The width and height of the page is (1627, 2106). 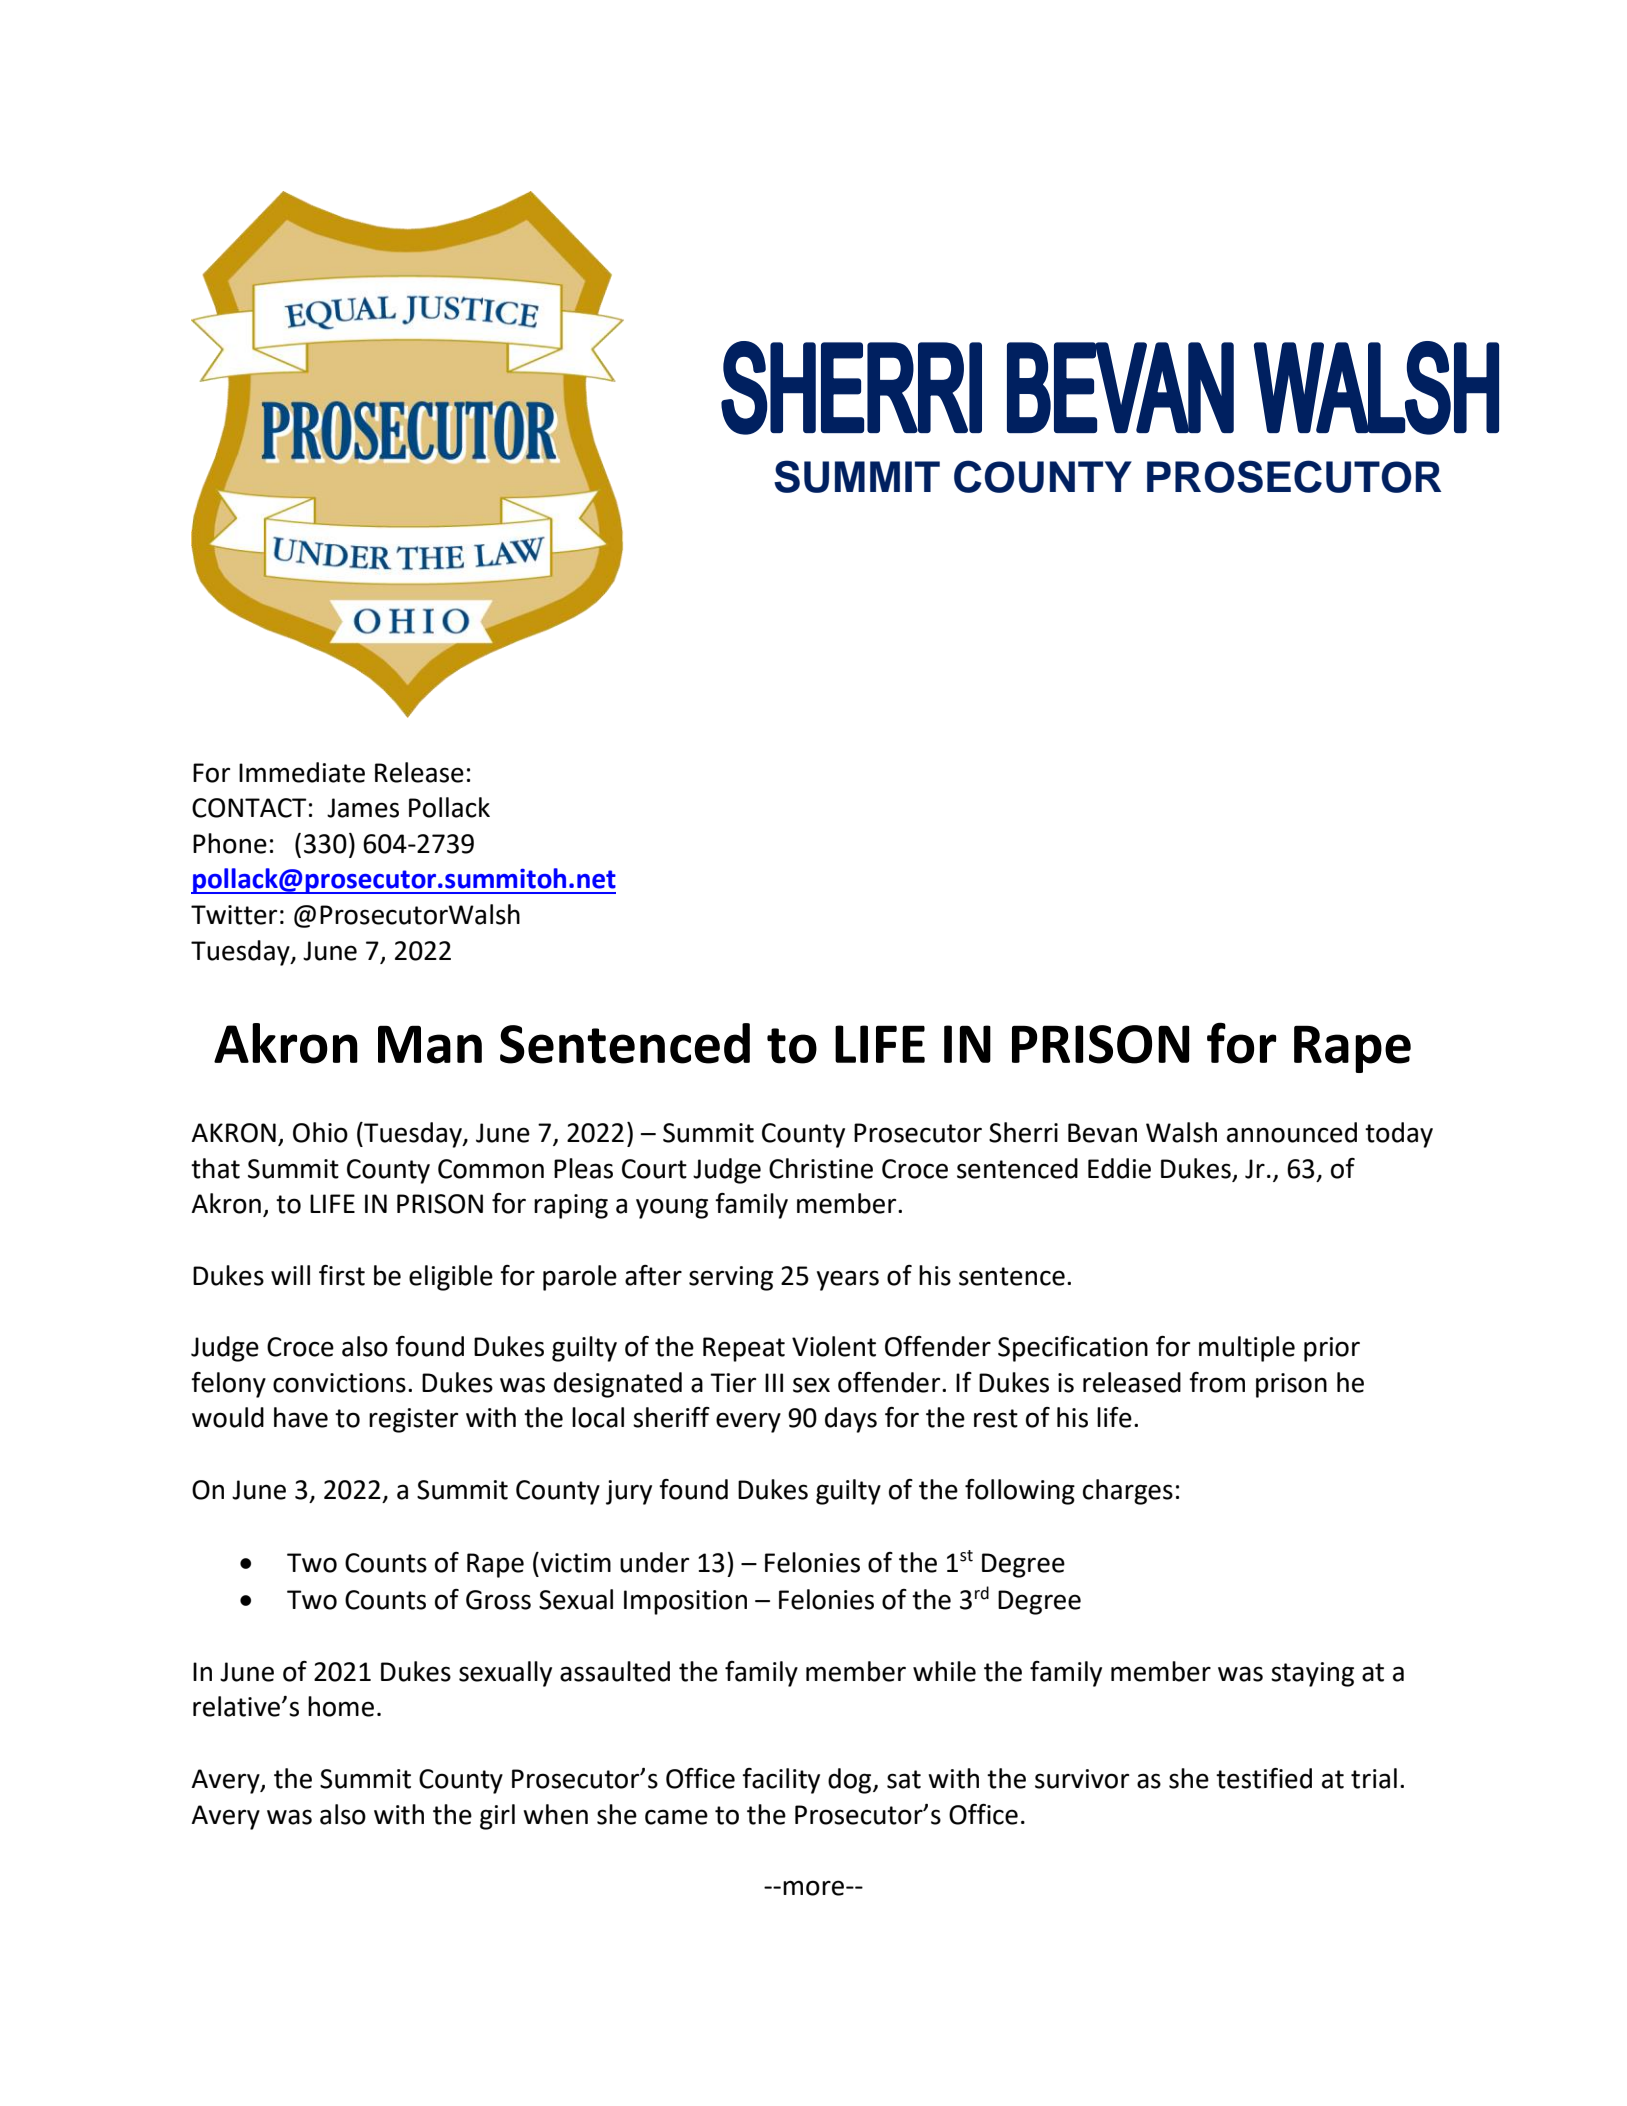 I want to click on testified, so click(x=1264, y=1778).
